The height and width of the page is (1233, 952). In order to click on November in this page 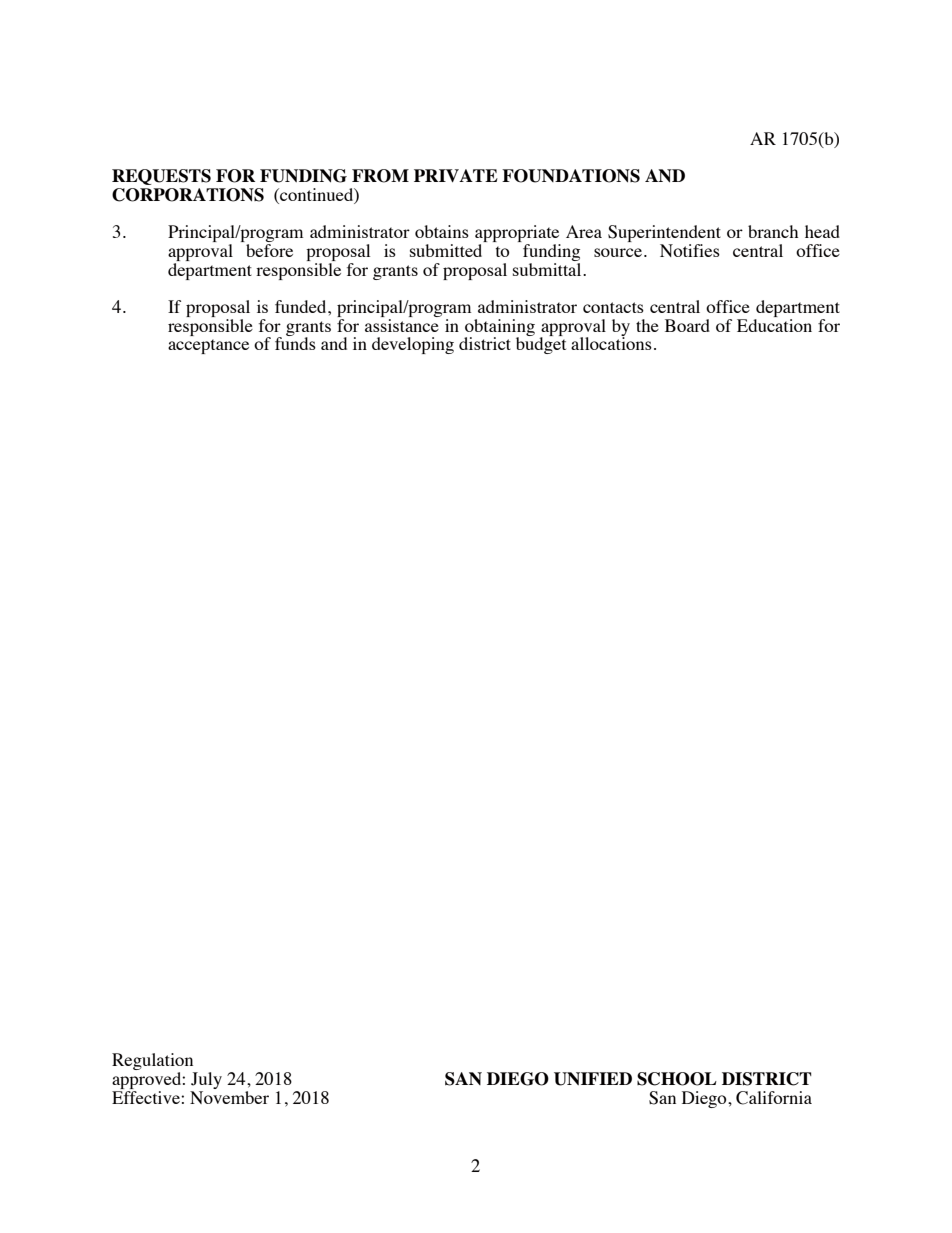, I will do `click(229, 1097)`.
